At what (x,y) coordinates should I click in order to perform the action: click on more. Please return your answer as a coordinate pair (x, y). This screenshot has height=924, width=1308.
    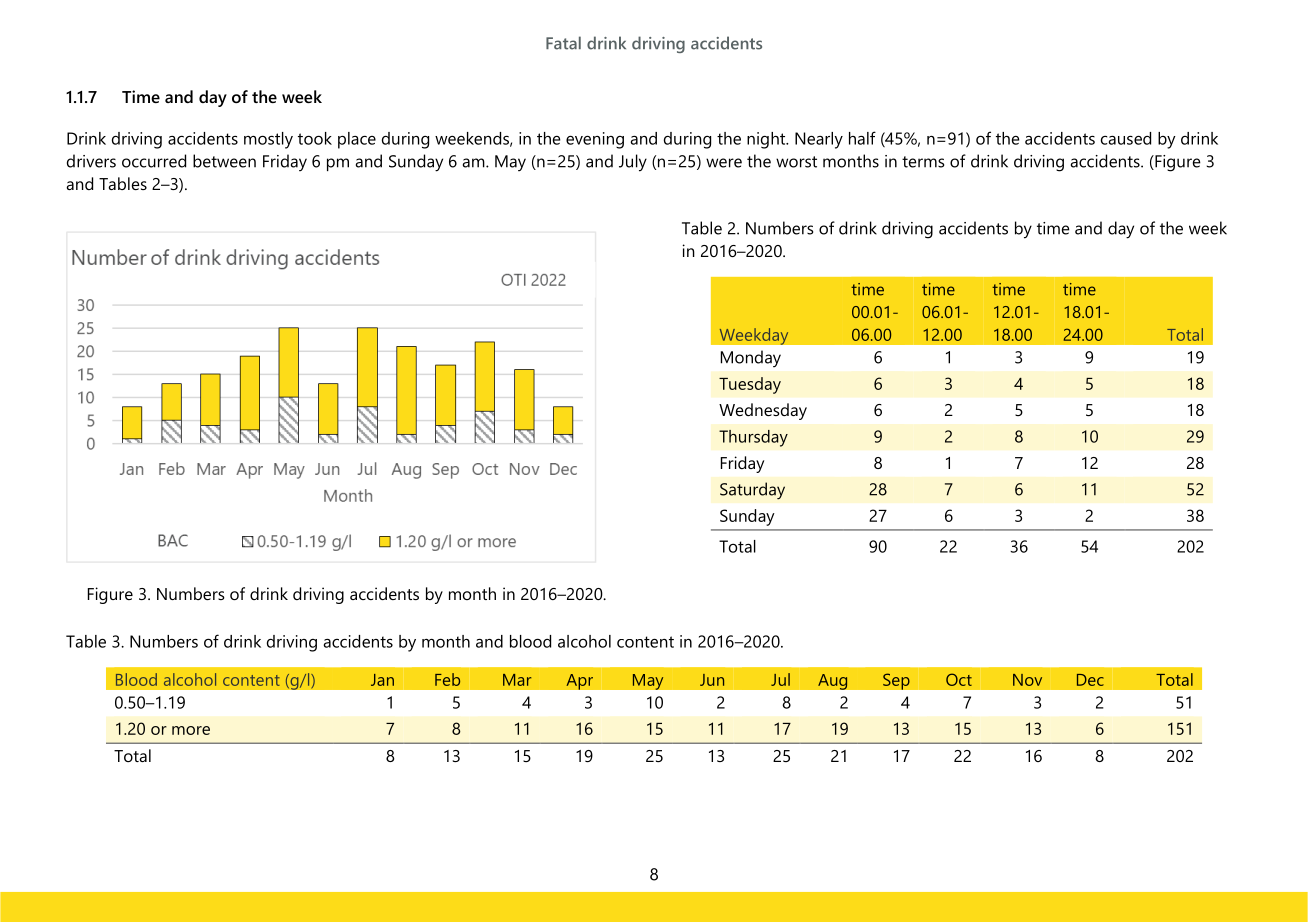
    Looking at the image, I should click on (191, 730).
